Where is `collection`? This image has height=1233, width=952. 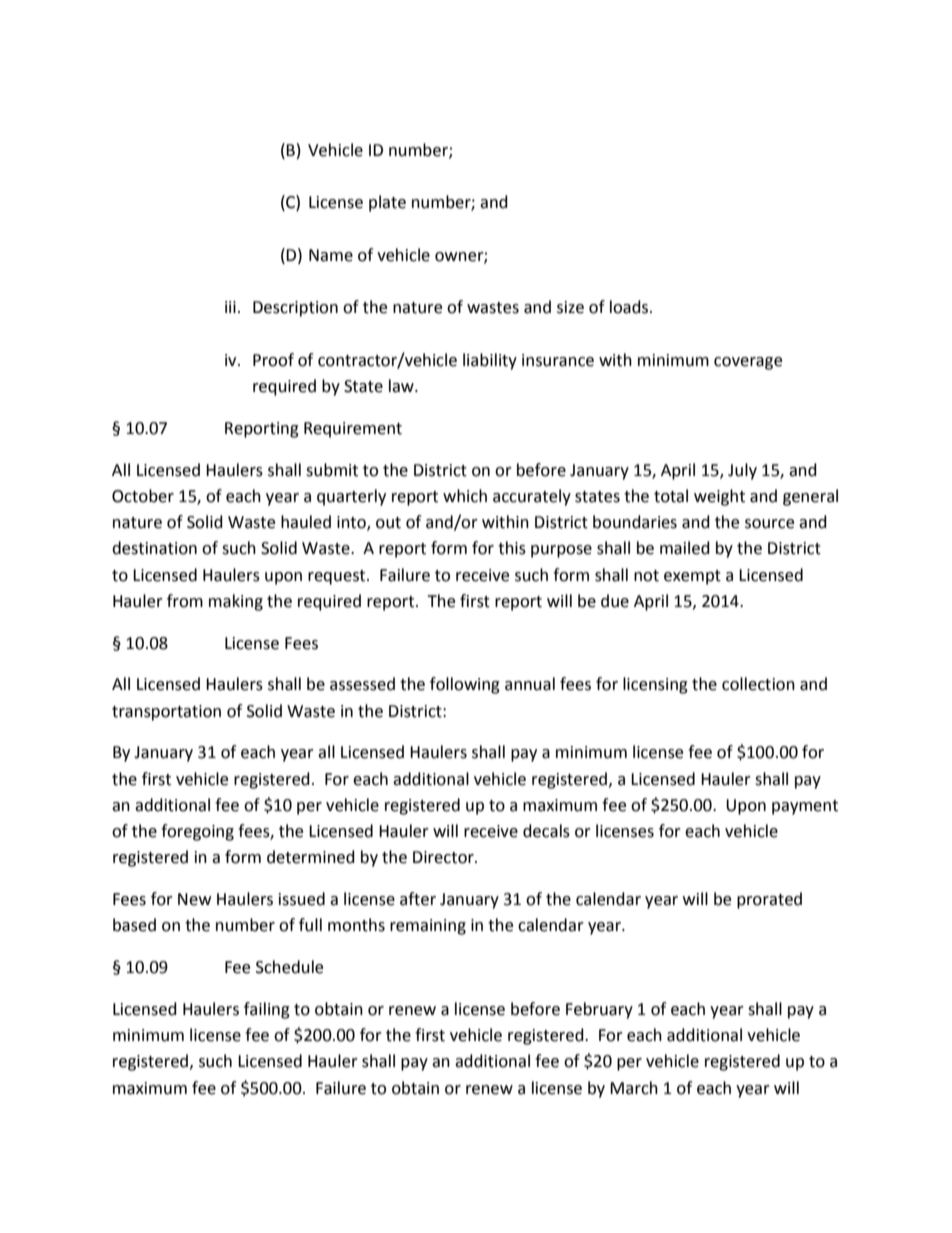
collection is located at coordinates (758, 684).
